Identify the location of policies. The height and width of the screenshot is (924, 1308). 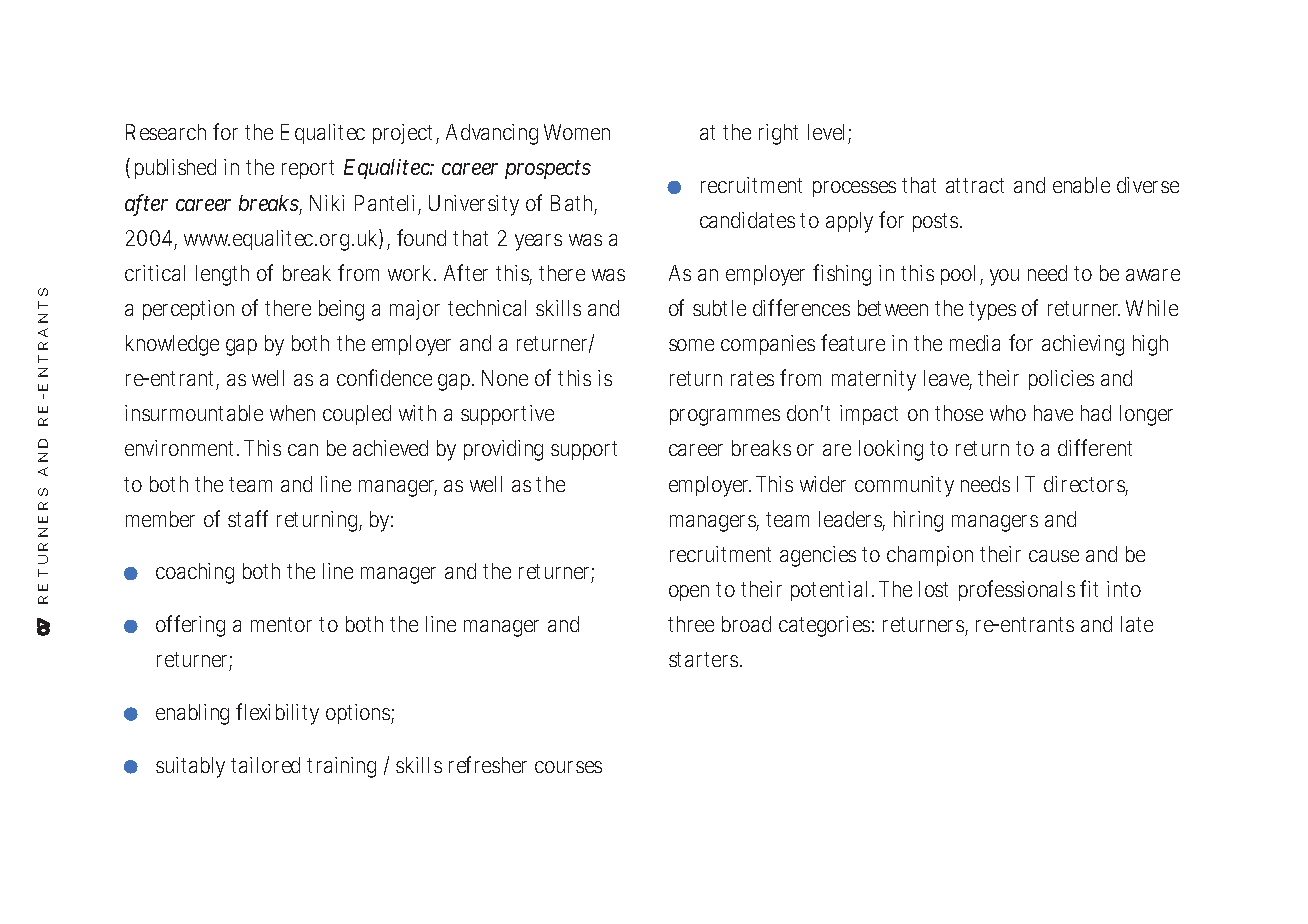
(1061, 380).
